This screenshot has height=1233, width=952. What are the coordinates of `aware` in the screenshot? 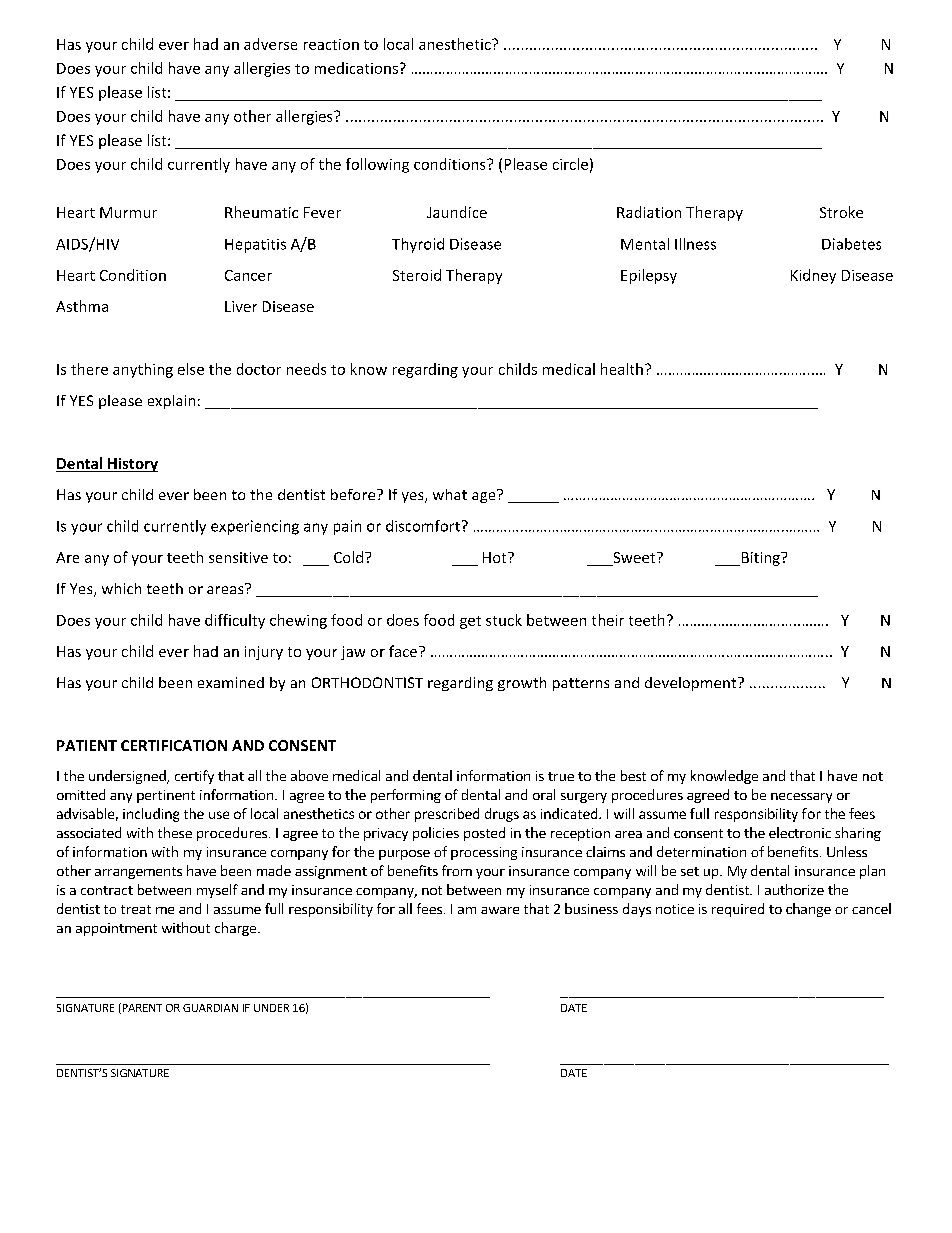 It's located at (500, 910).
